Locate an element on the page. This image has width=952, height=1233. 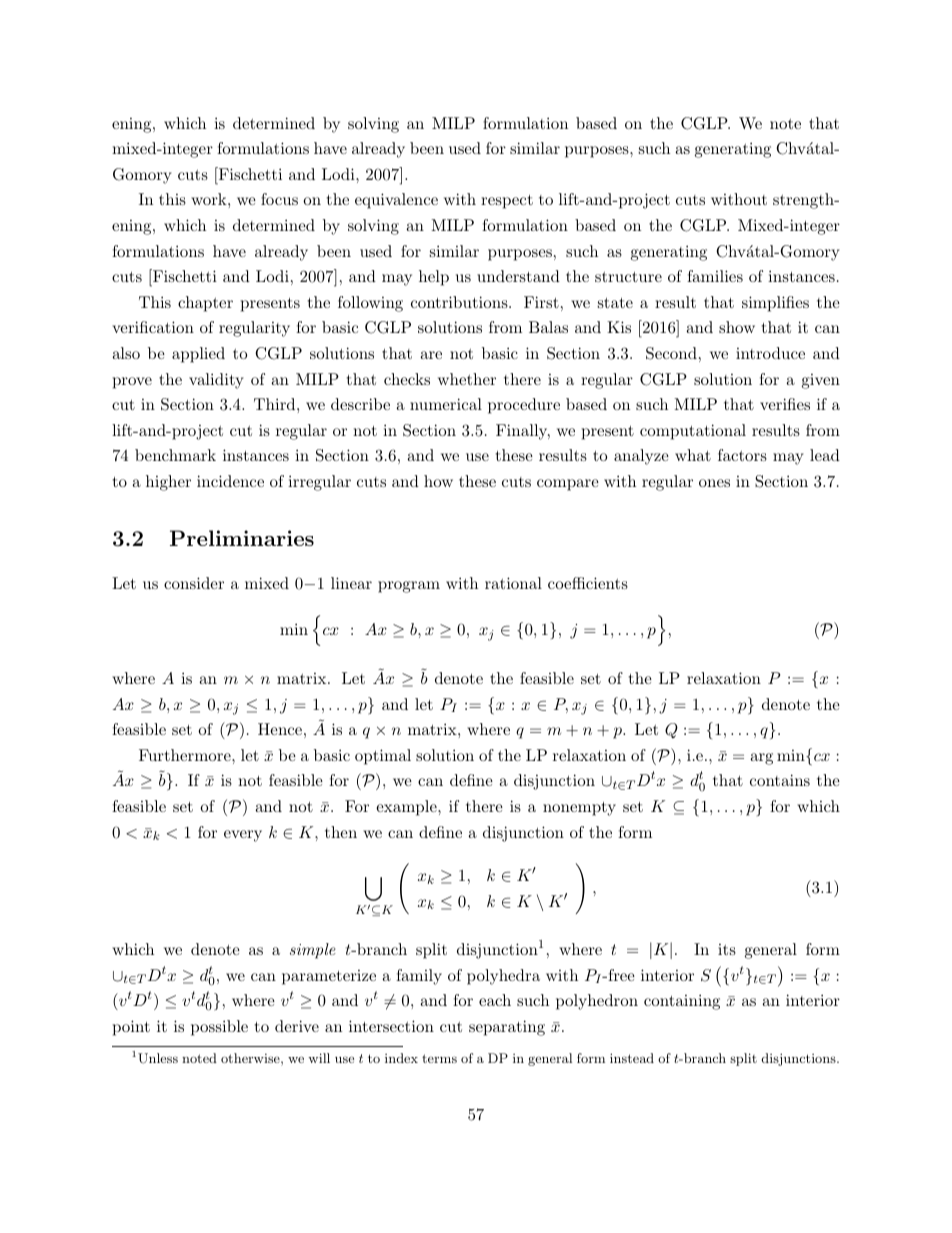
rational is located at coordinates (513, 583).
